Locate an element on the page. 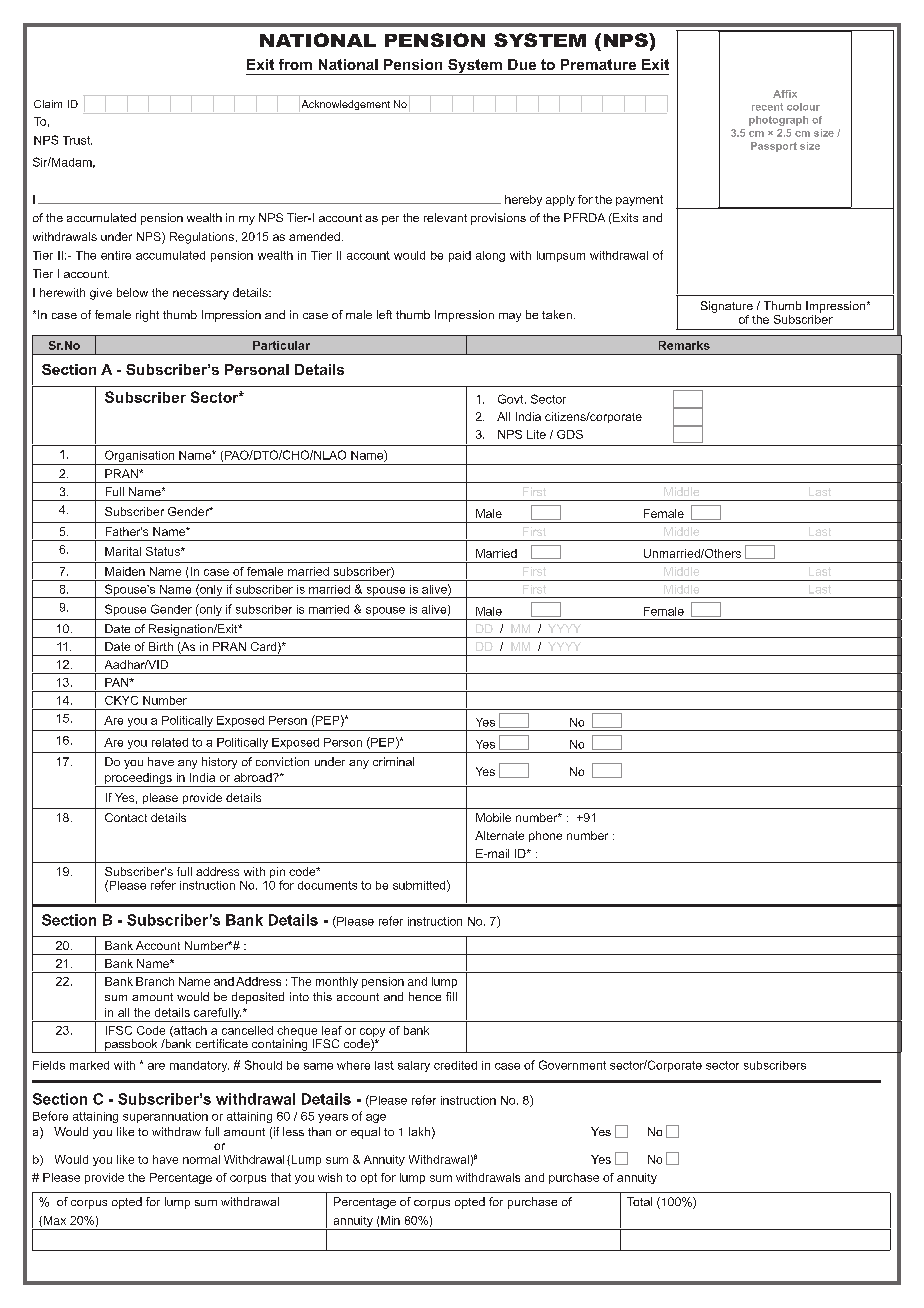 The height and width of the document is (1308, 924). Birth is located at coordinates (161, 646).
